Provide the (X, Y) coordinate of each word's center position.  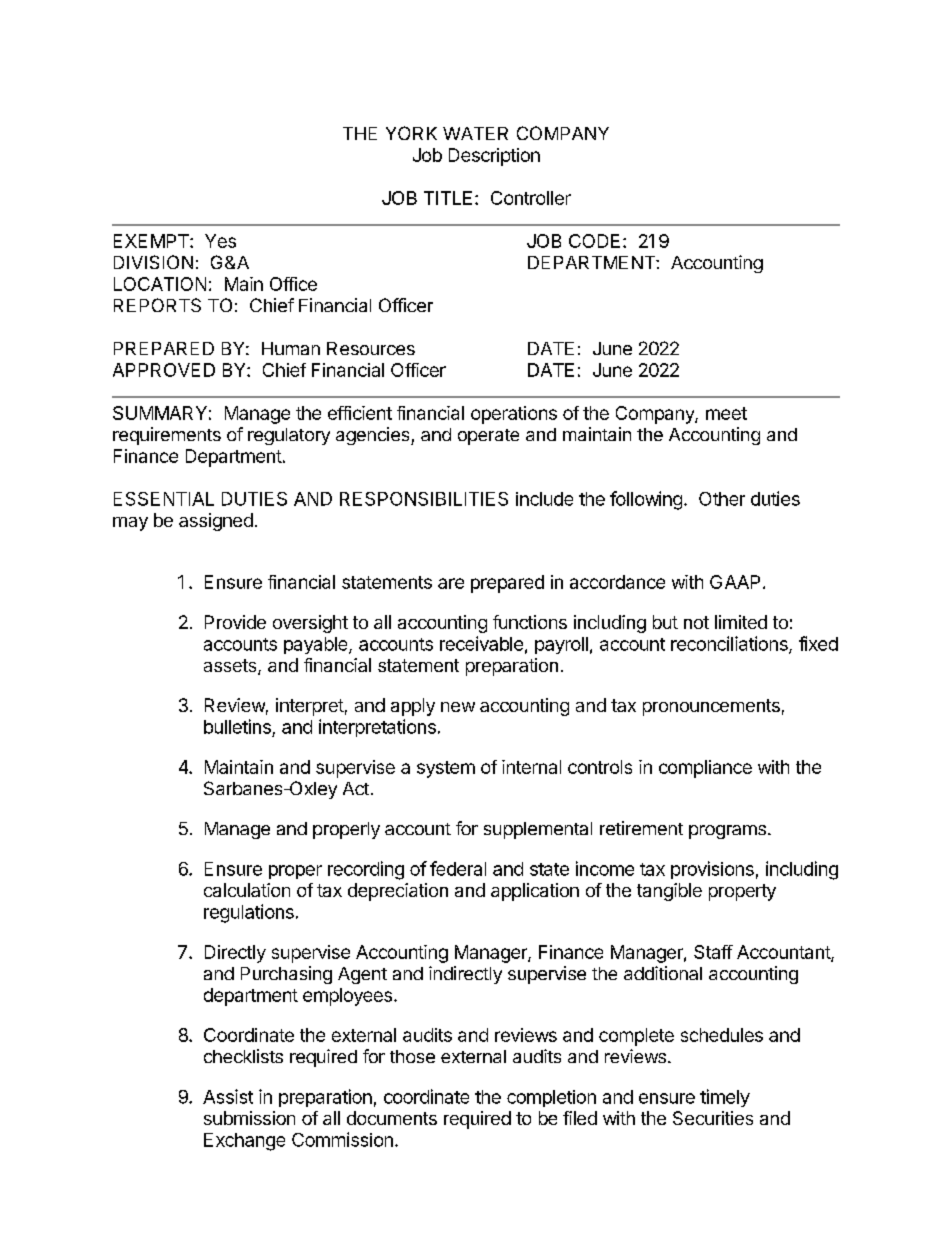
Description (494, 157)
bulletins (237, 726)
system (446, 769)
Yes (220, 241)
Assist (228, 1096)
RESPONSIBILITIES (424, 499)
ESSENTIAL (164, 499)
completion (551, 1098)
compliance (705, 769)
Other (722, 499)
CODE (594, 241)
